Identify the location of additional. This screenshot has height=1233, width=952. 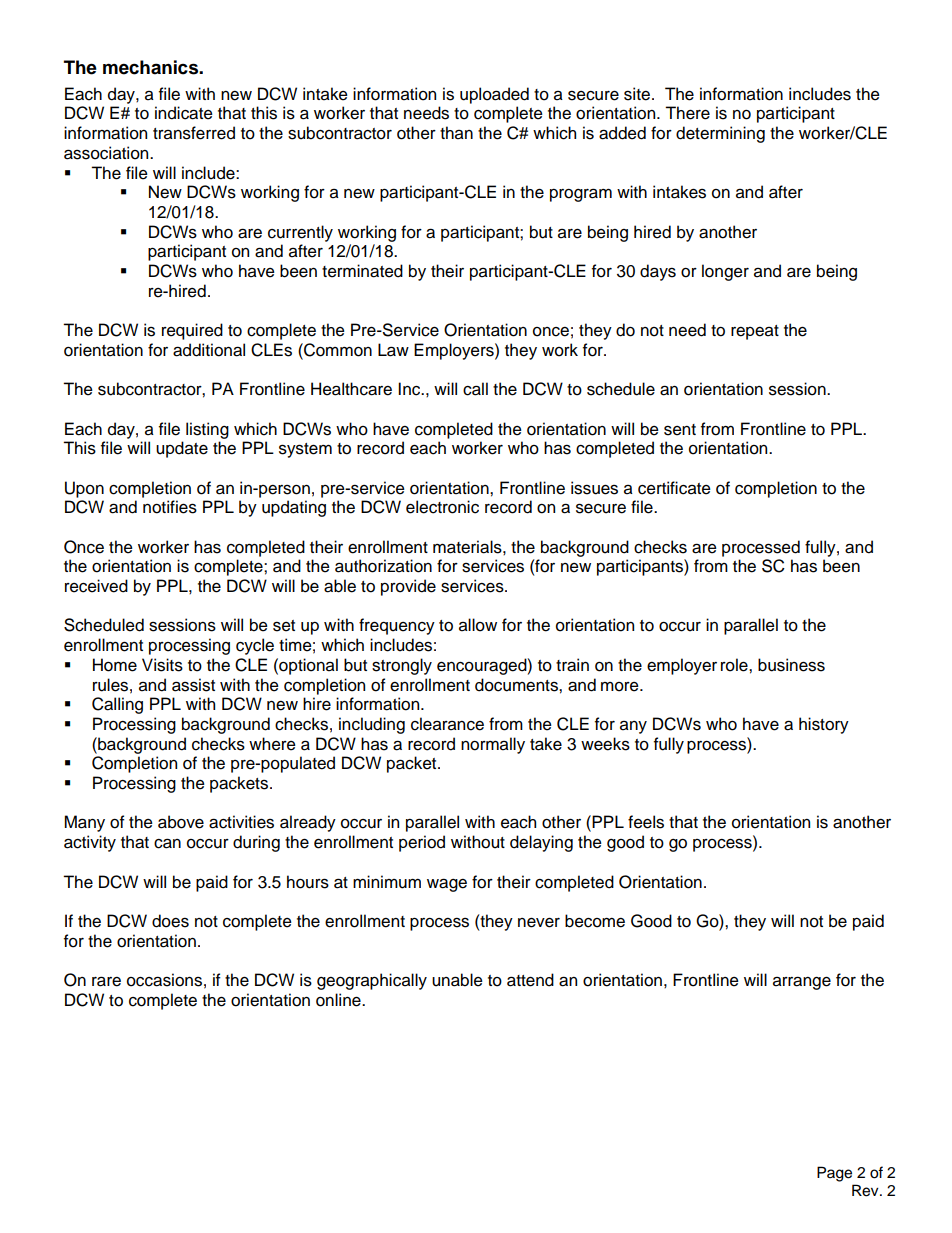
(209, 350).
